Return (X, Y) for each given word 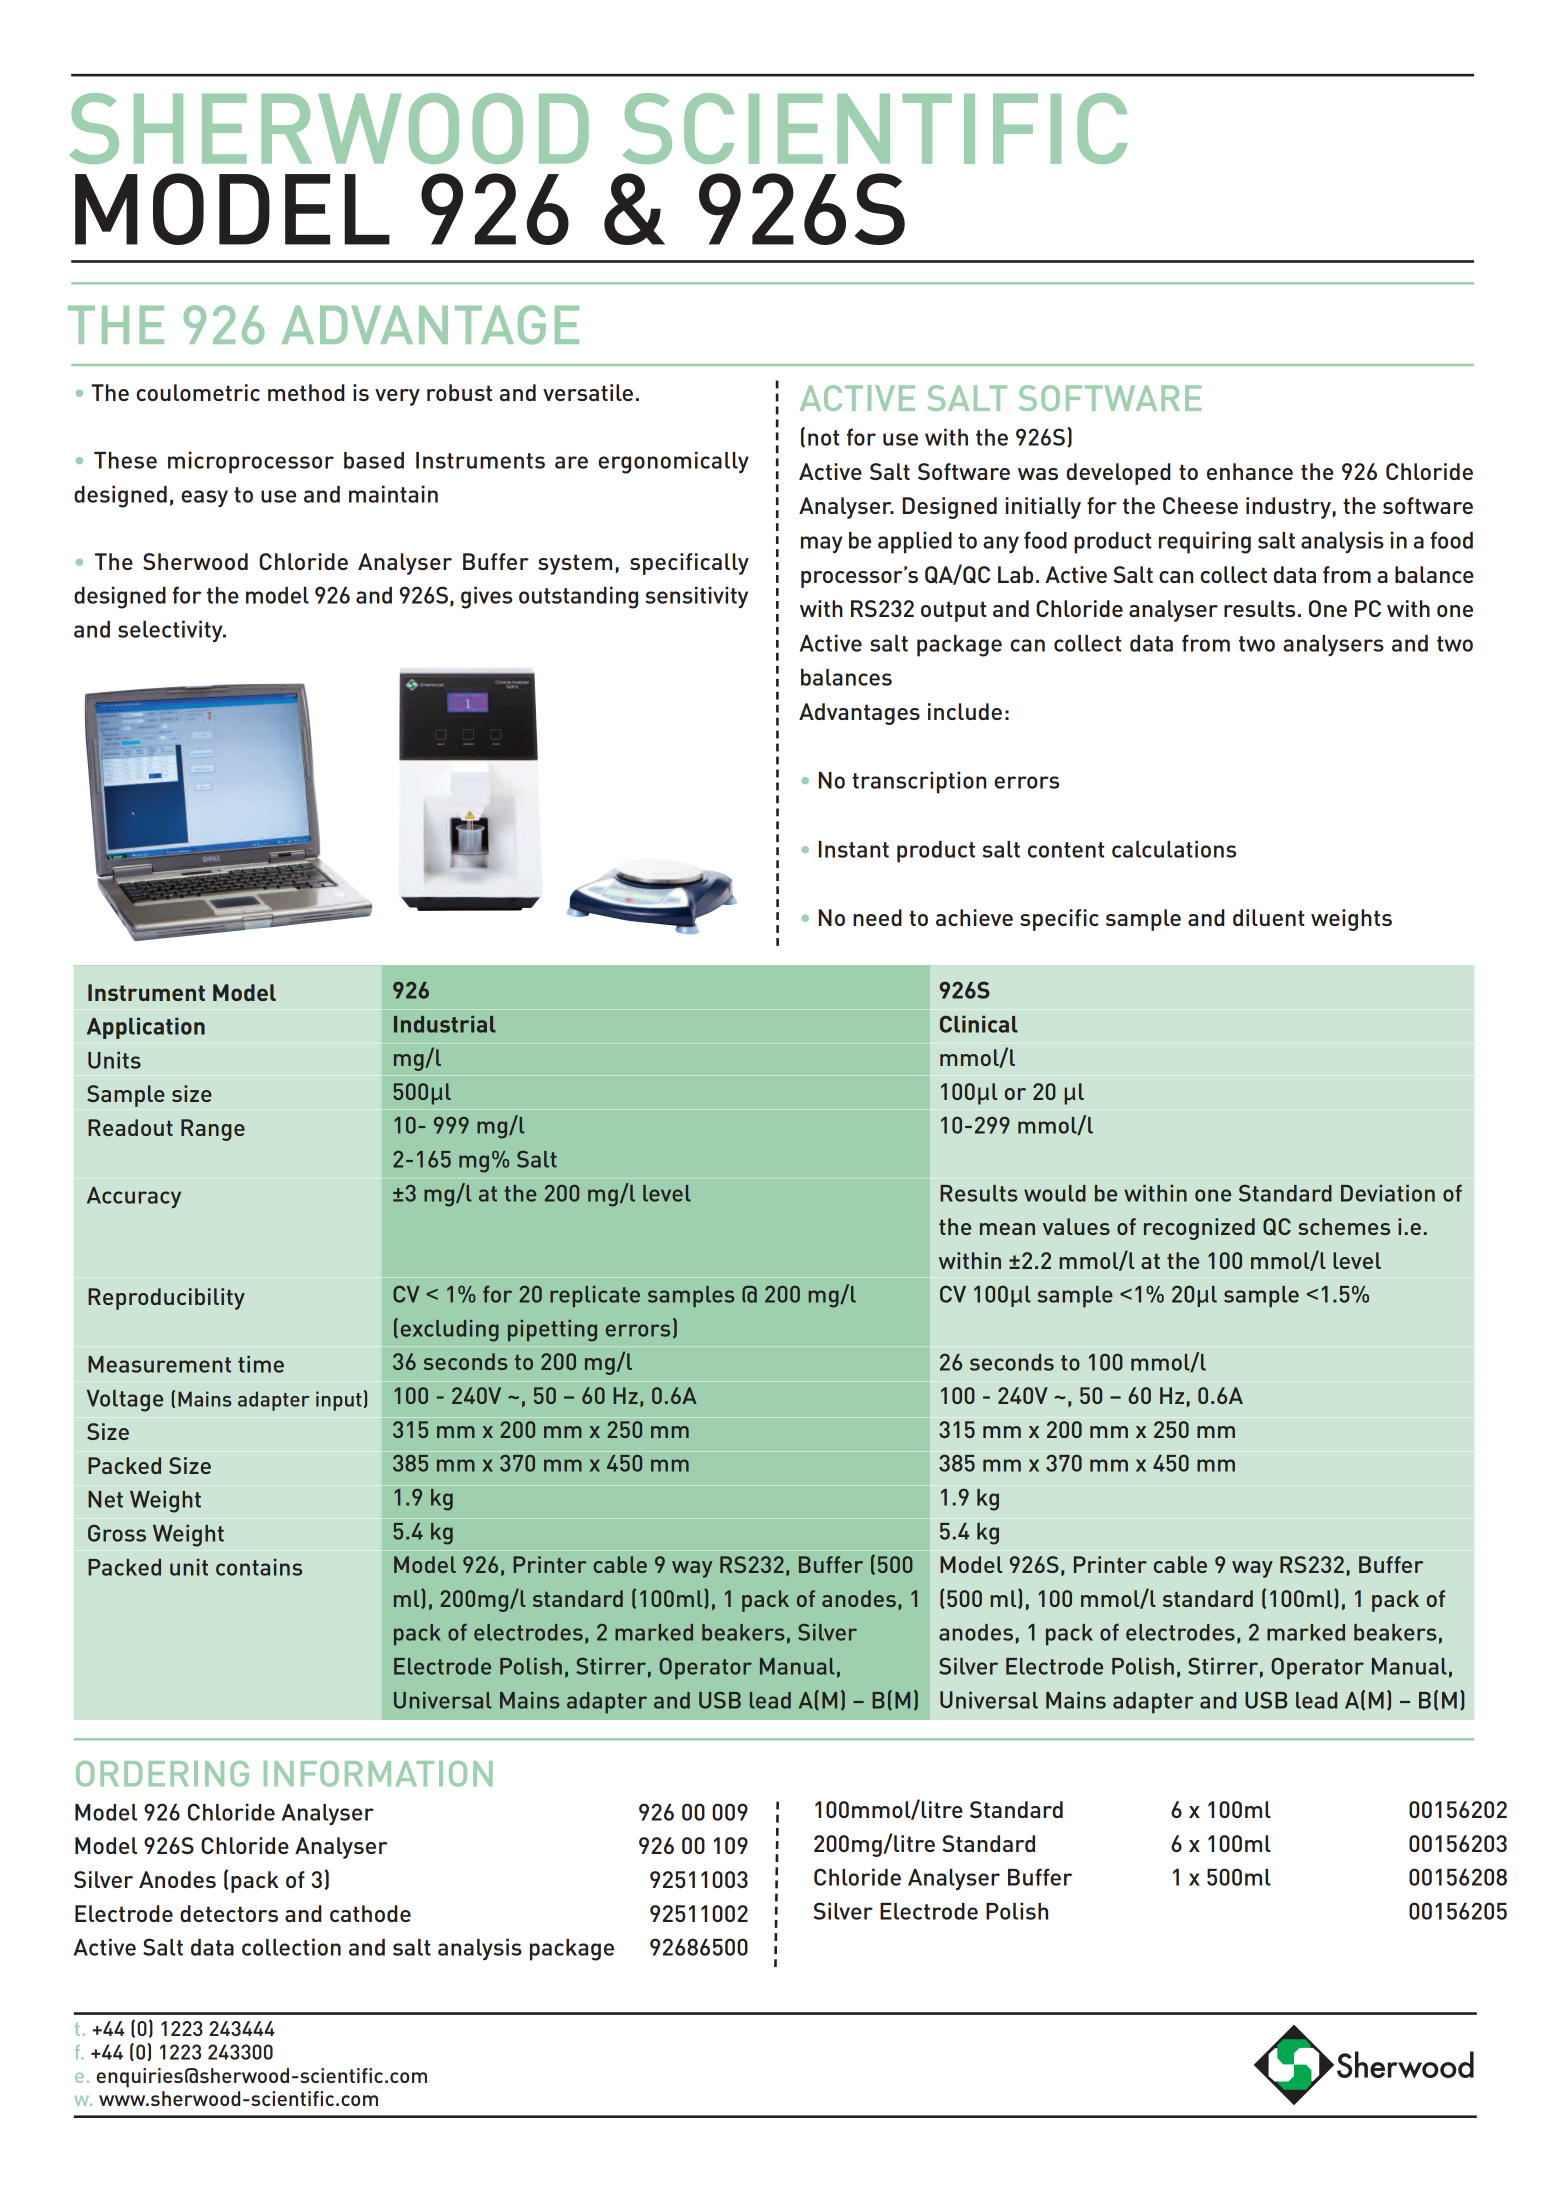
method (306, 392)
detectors (229, 1913)
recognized (1199, 1229)
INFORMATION (378, 1774)
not (823, 438)
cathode (370, 1913)
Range (213, 1130)
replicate (595, 1296)
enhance (1250, 471)
